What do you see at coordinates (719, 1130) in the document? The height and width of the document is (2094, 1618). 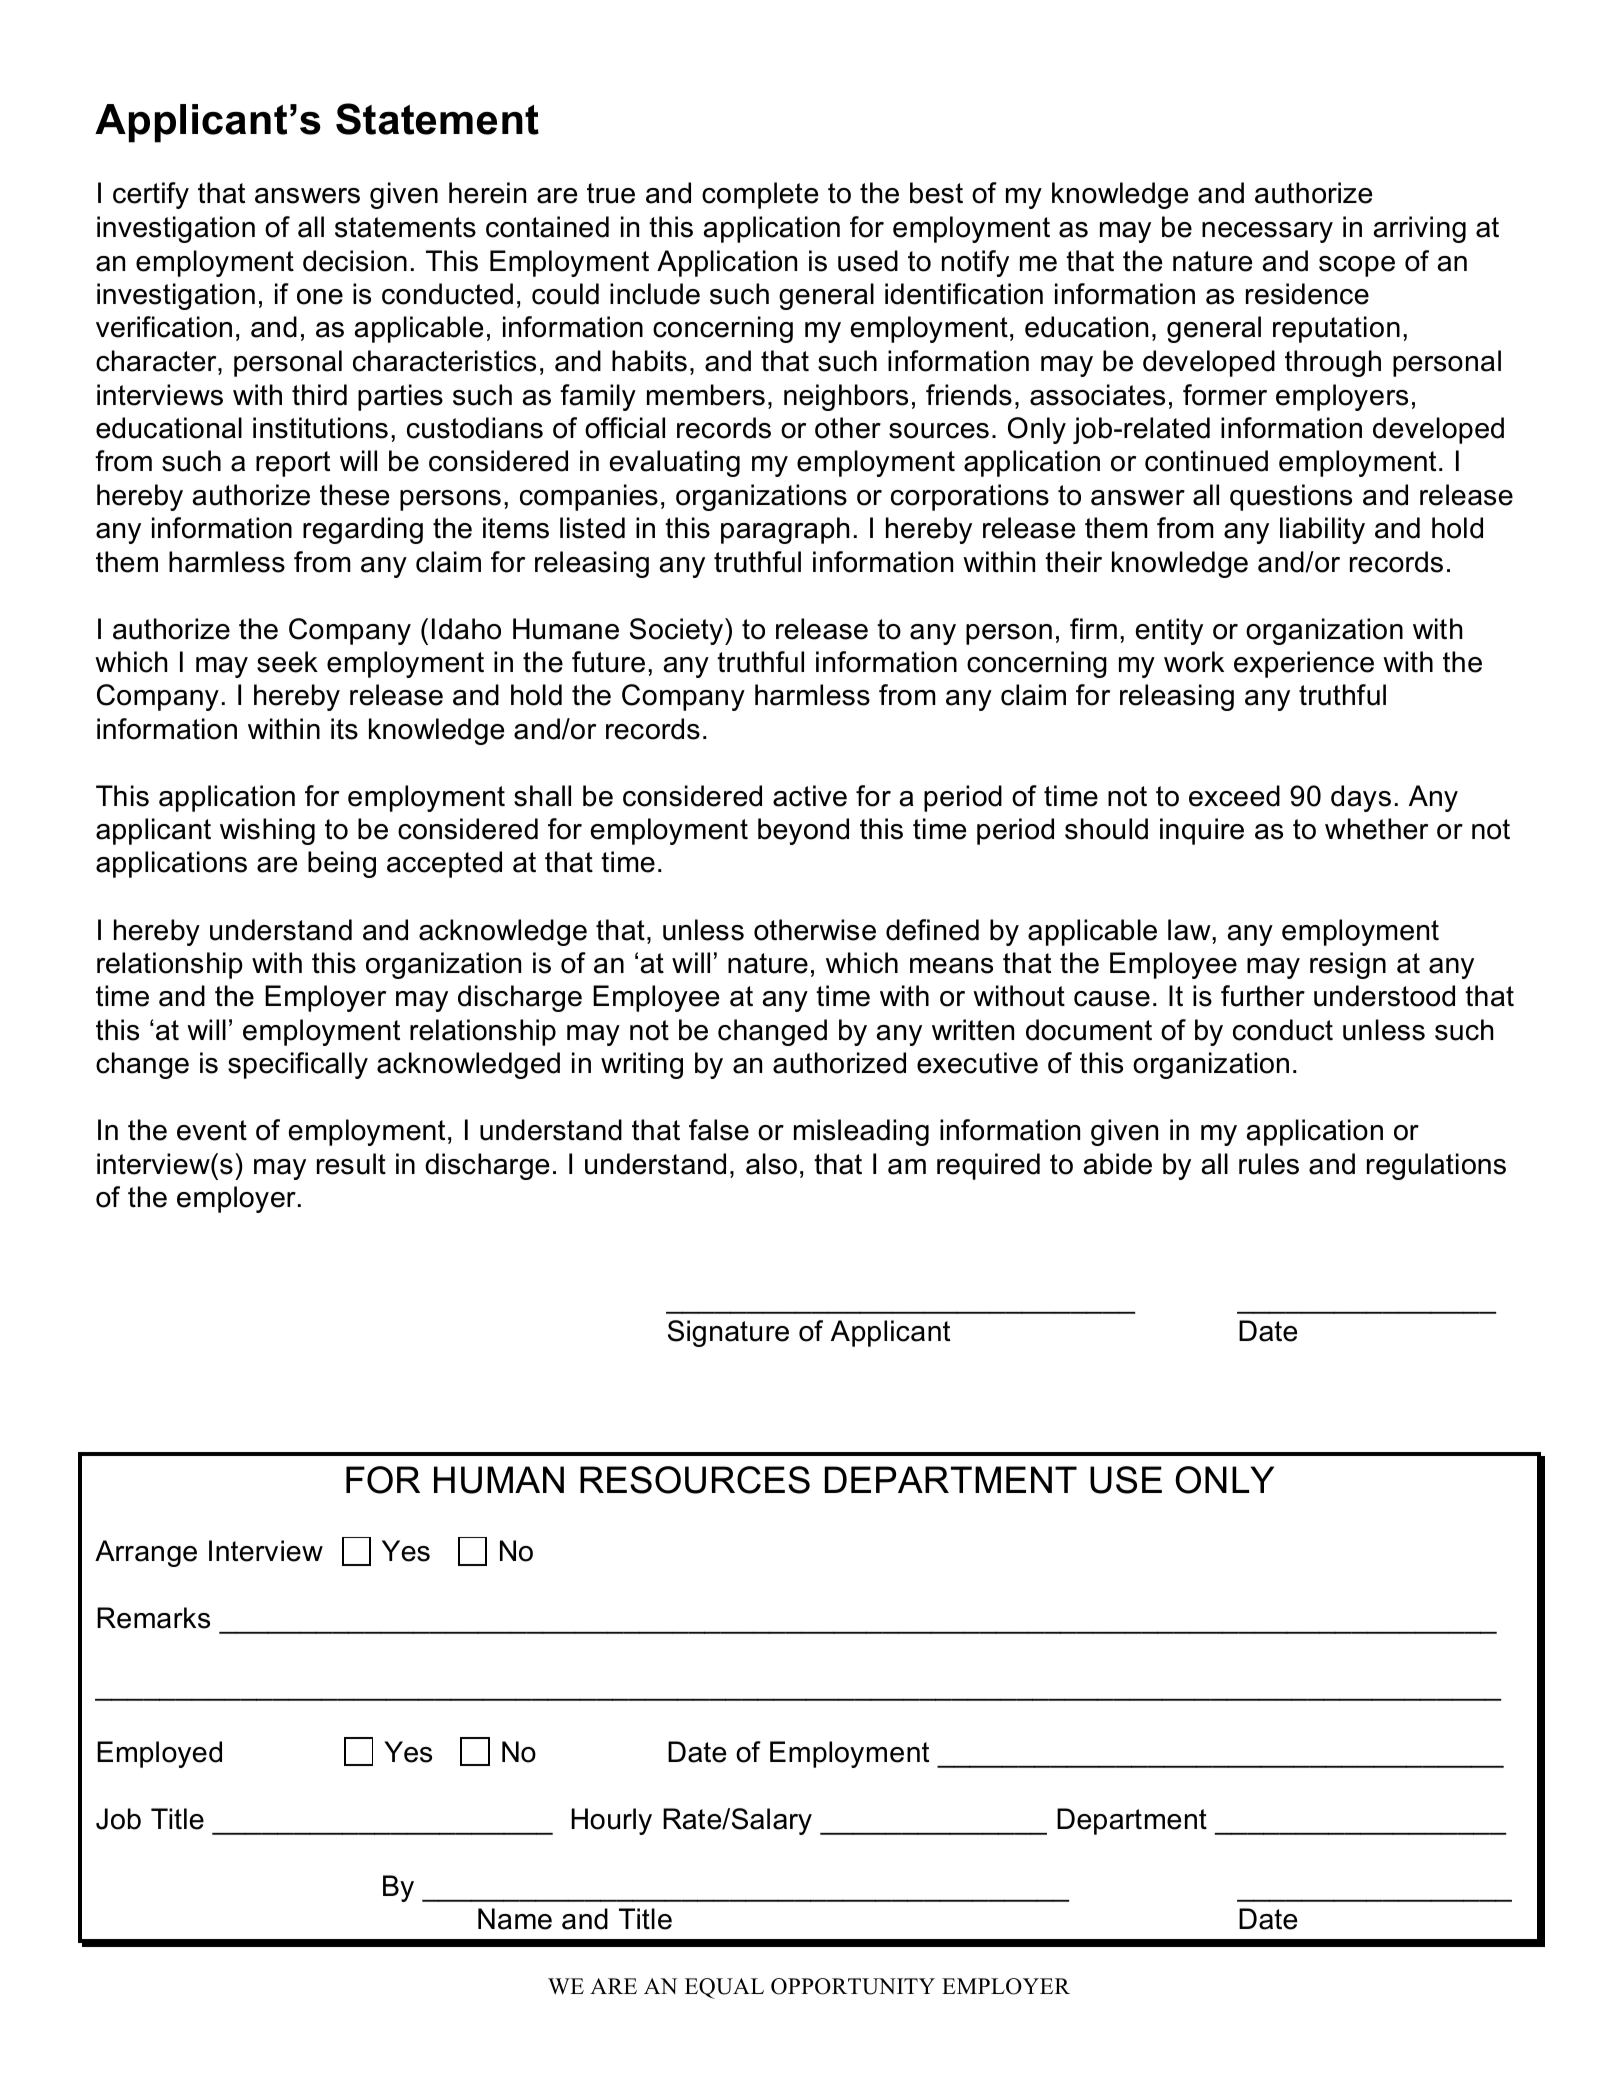 I see `false` at bounding box center [719, 1130].
